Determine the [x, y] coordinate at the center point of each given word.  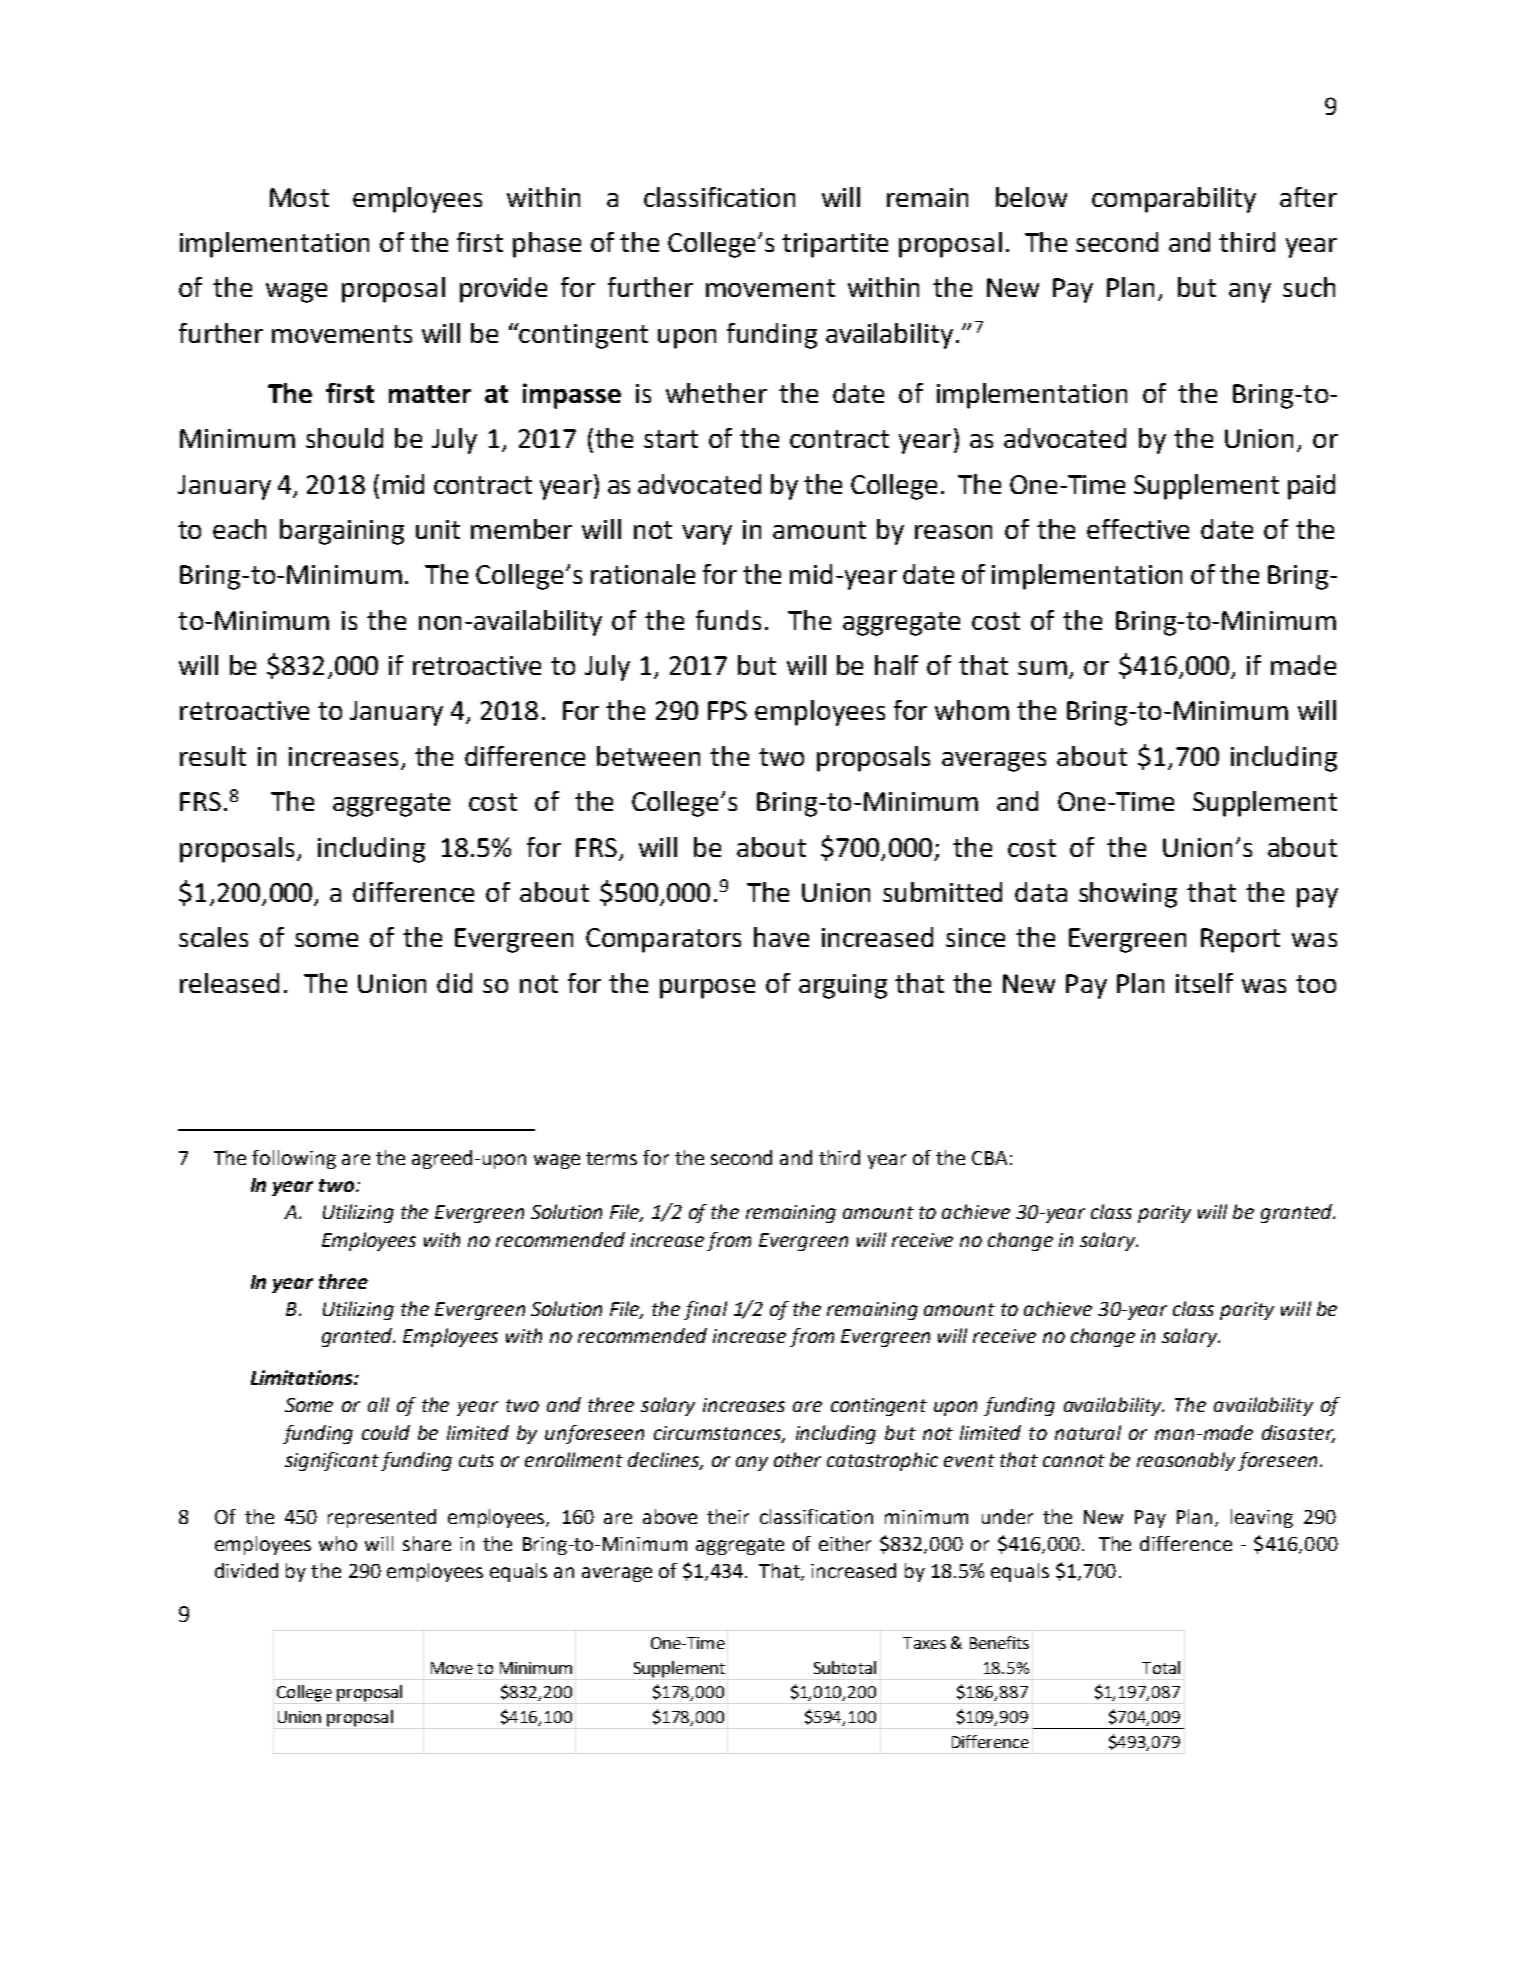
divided [246, 1570]
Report [1240, 940]
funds [728, 620]
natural [1088, 1432]
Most [299, 197]
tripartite [835, 245]
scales [213, 937]
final [705, 1310]
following [294, 1159]
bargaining [342, 532]
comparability [1174, 200]
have [781, 937]
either [845, 1543]
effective [1138, 529]
